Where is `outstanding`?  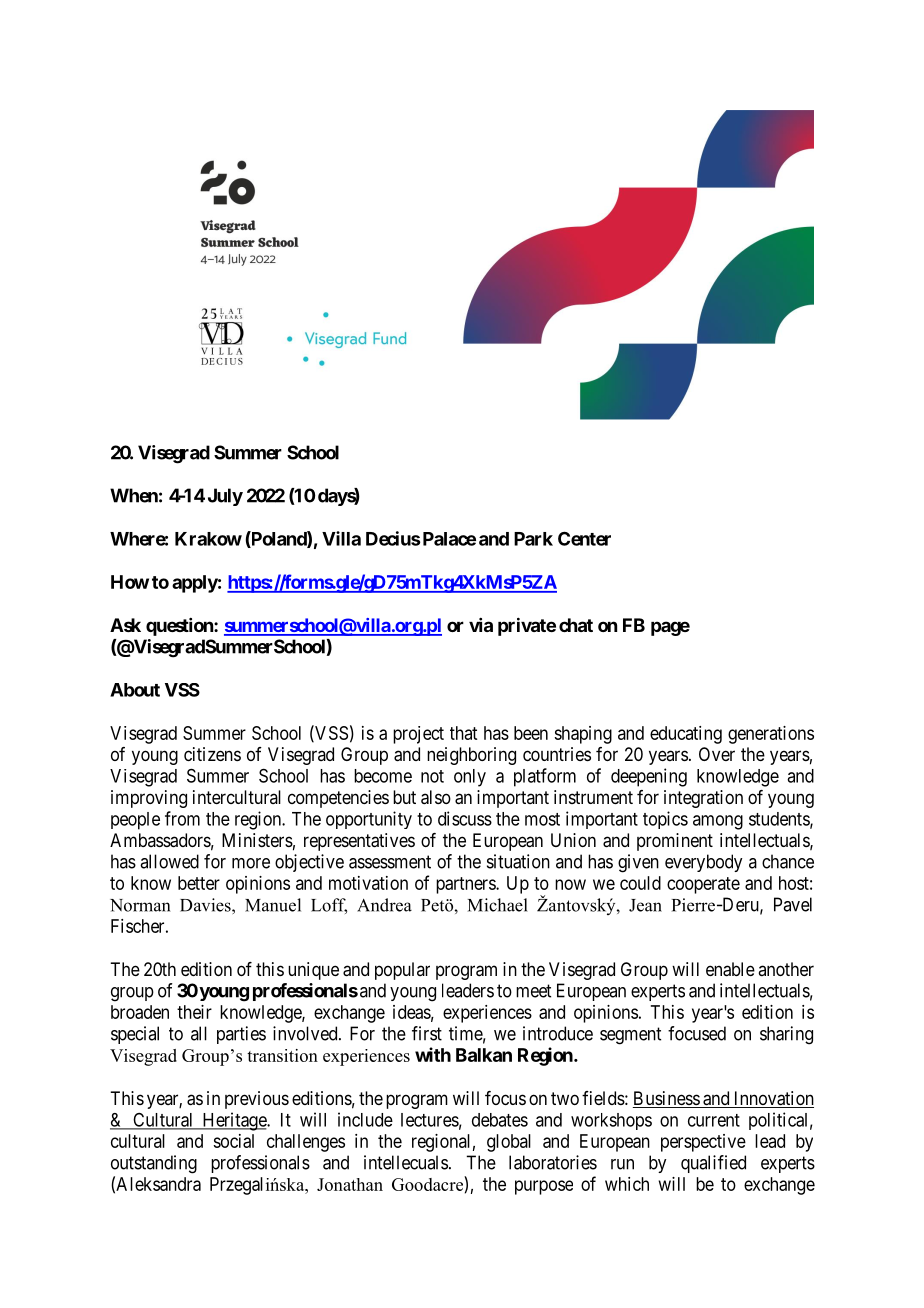 outstanding is located at coordinates (154, 1164).
